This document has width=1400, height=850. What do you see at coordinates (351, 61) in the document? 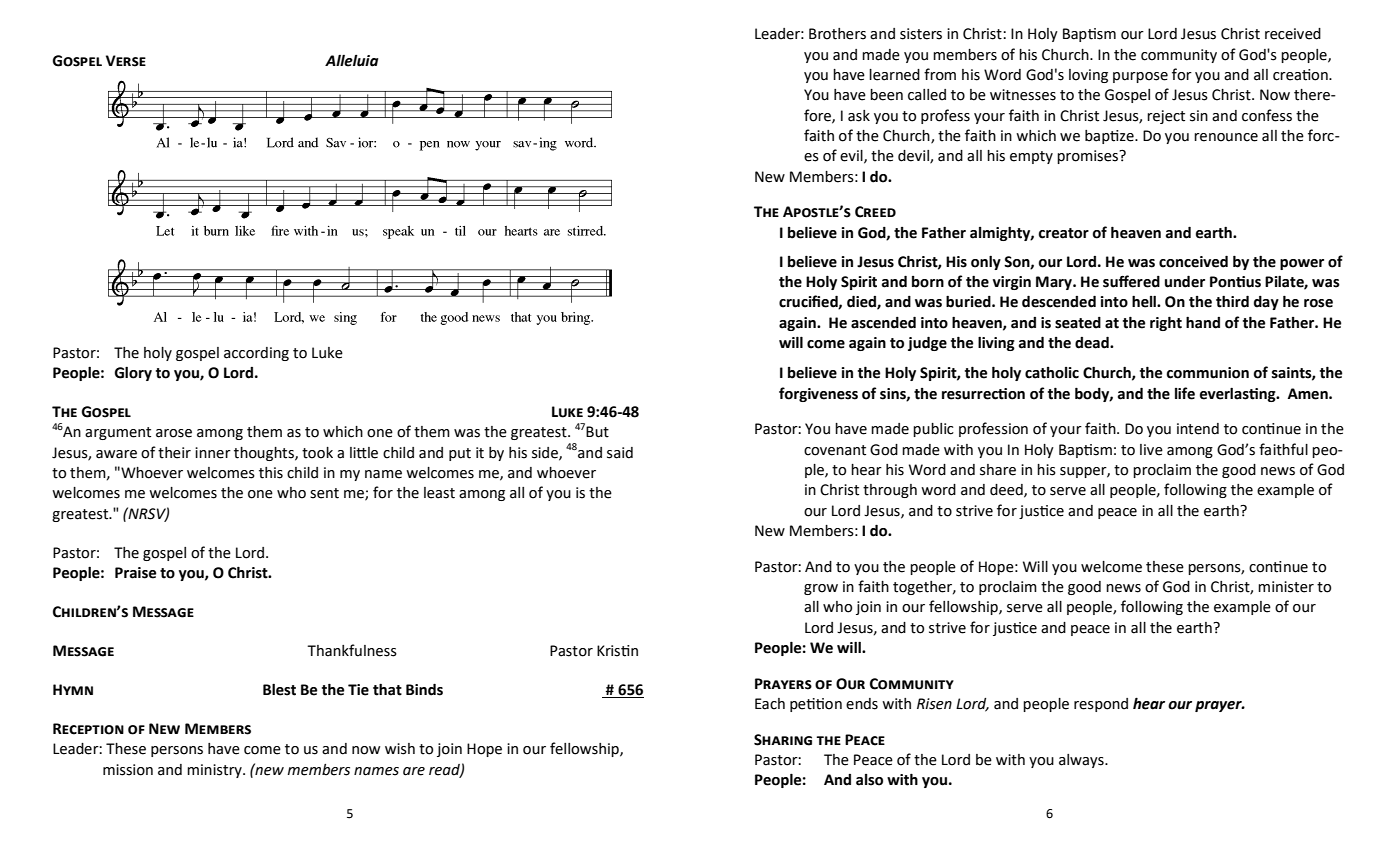
I see `Alleluia` at bounding box center [351, 61].
